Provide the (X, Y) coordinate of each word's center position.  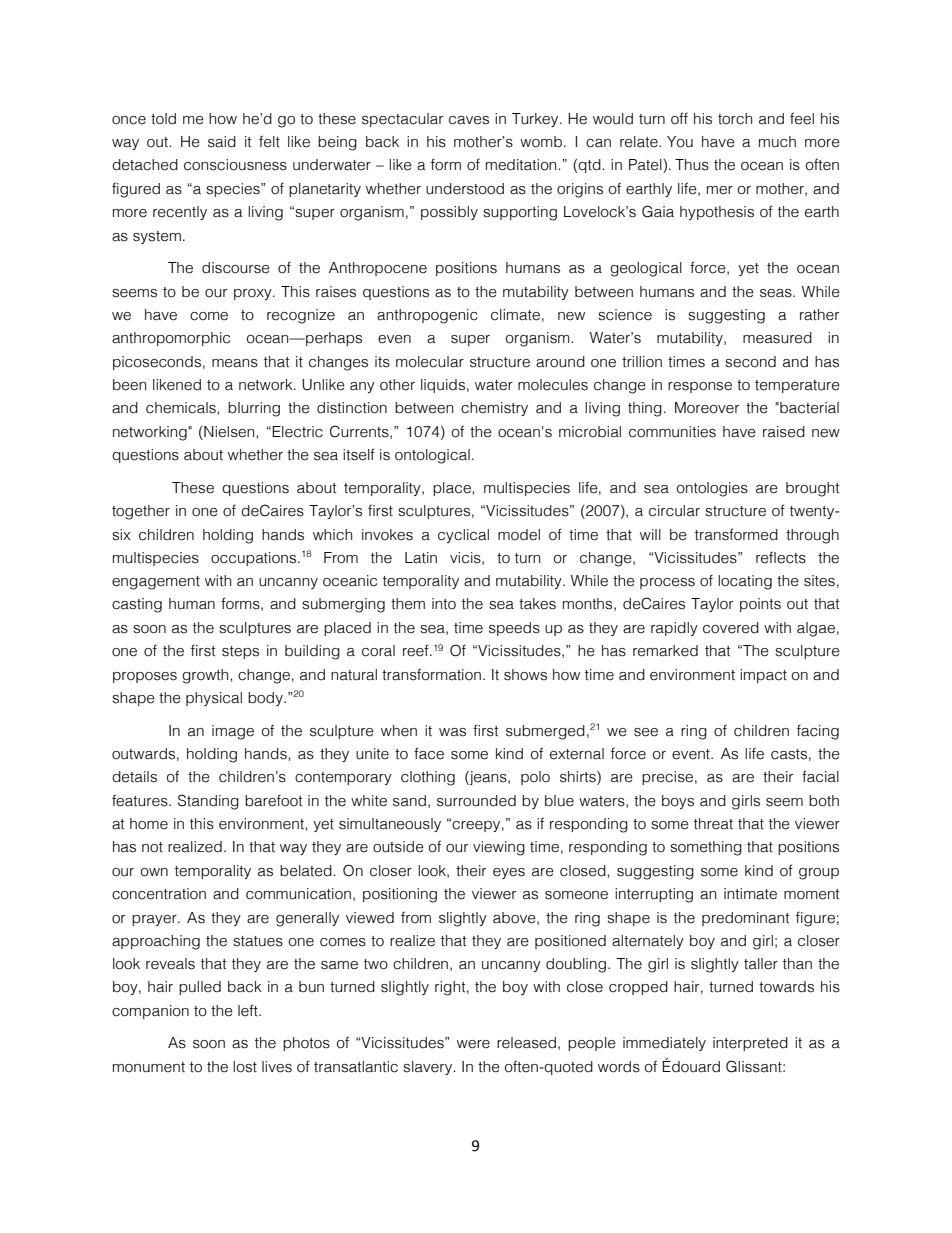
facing (818, 732)
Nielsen (229, 432)
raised (784, 432)
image (233, 732)
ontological (432, 456)
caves (469, 120)
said (222, 142)
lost (245, 1067)
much (777, 142)
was (452, 732)
